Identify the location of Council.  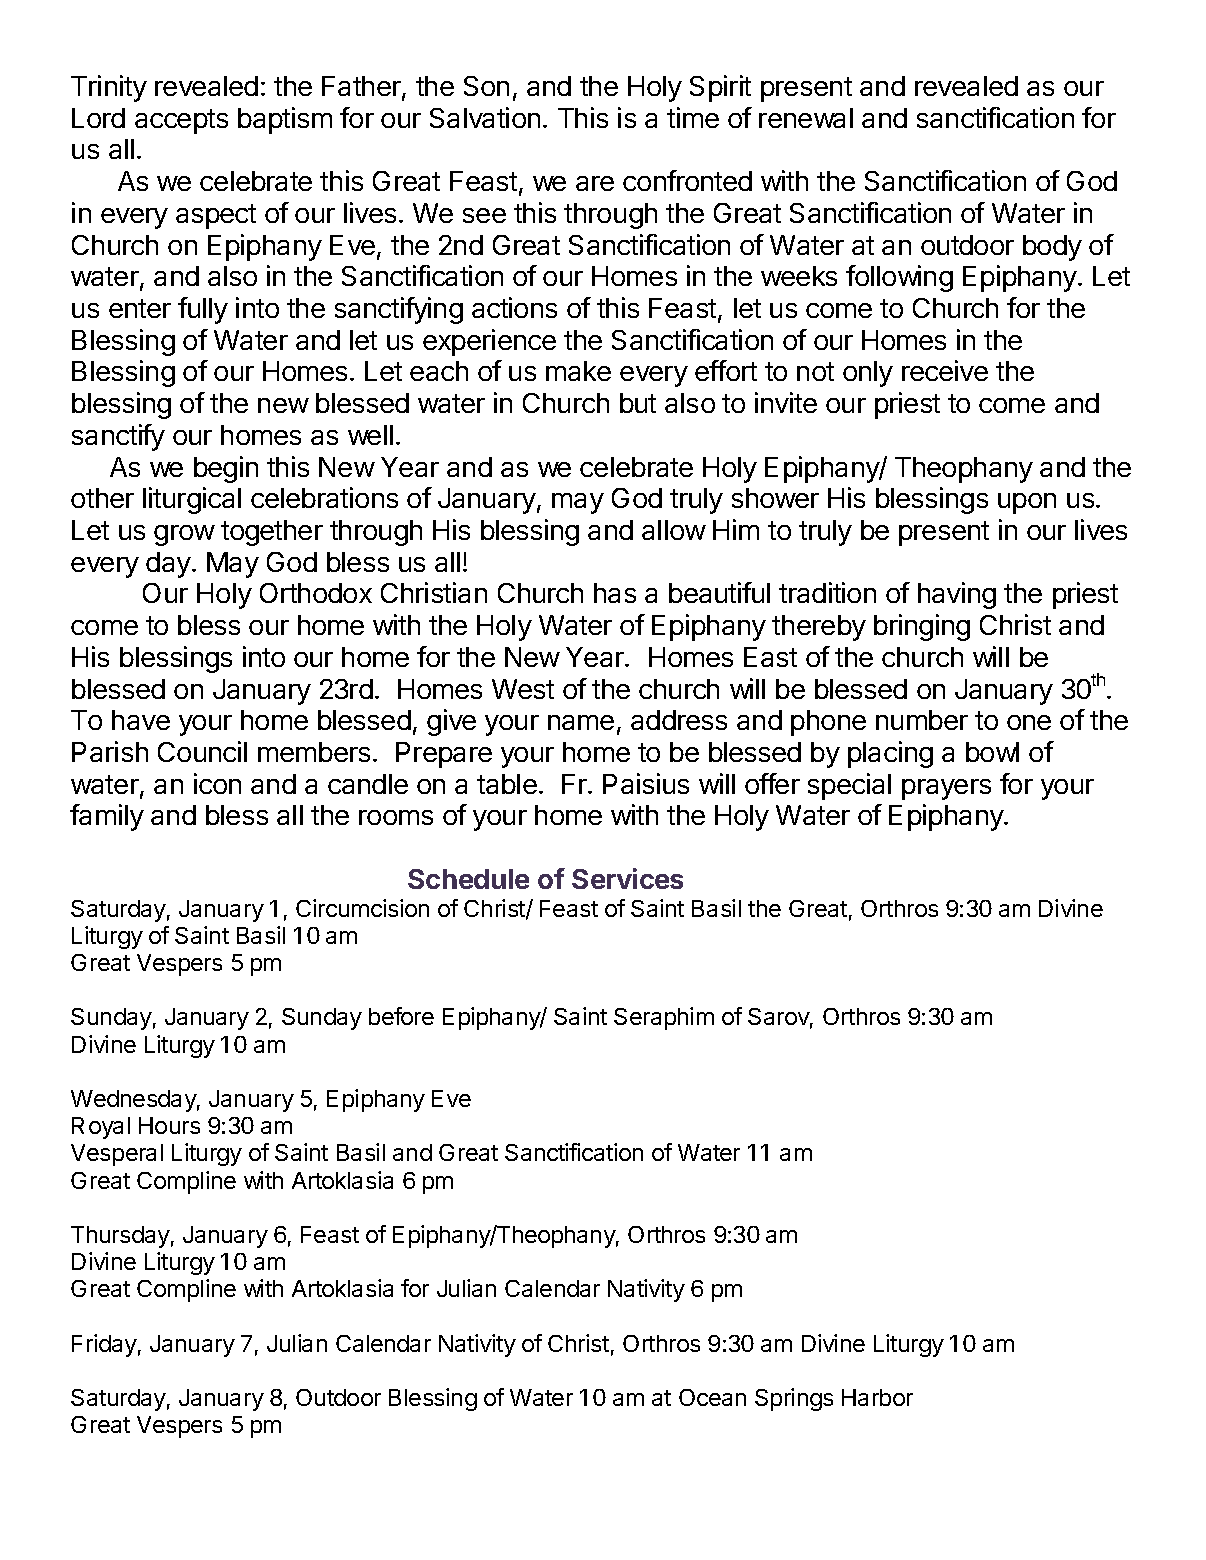
(202, 751).
